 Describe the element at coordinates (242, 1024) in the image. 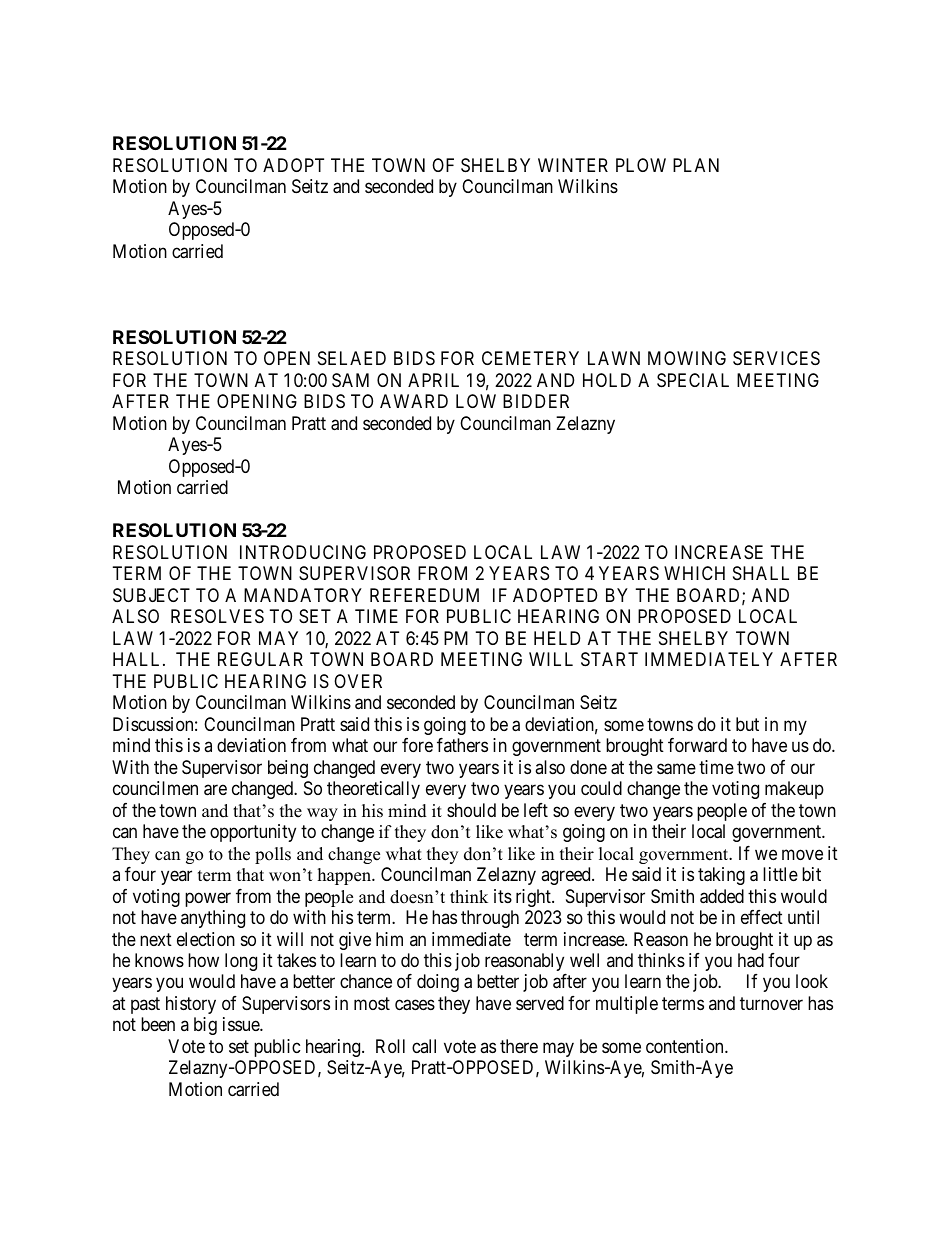

I see `issue` at that location.
